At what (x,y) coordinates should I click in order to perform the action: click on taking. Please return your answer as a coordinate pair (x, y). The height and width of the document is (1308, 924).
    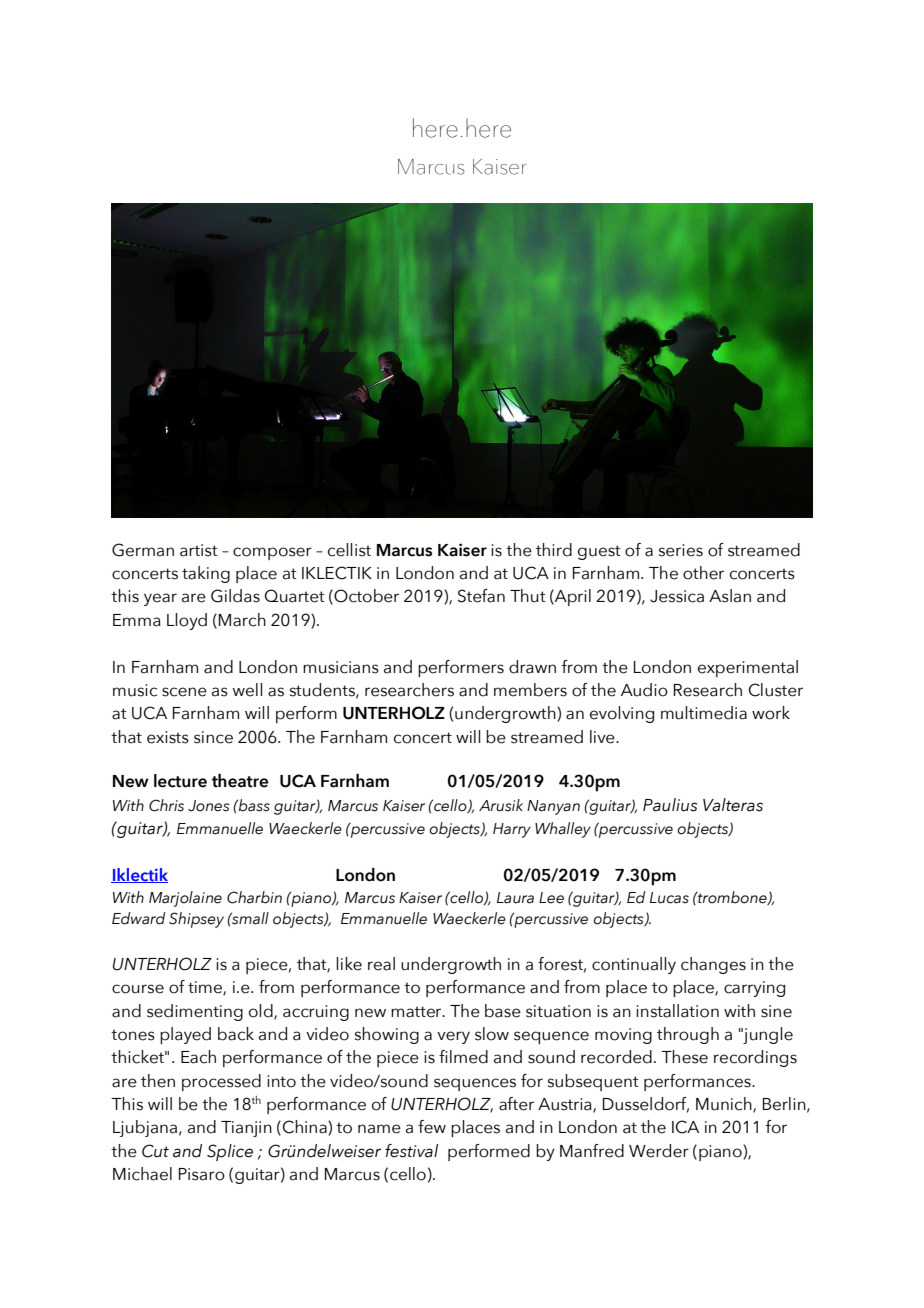
    Looking at the image, I should click on (206, 574).
